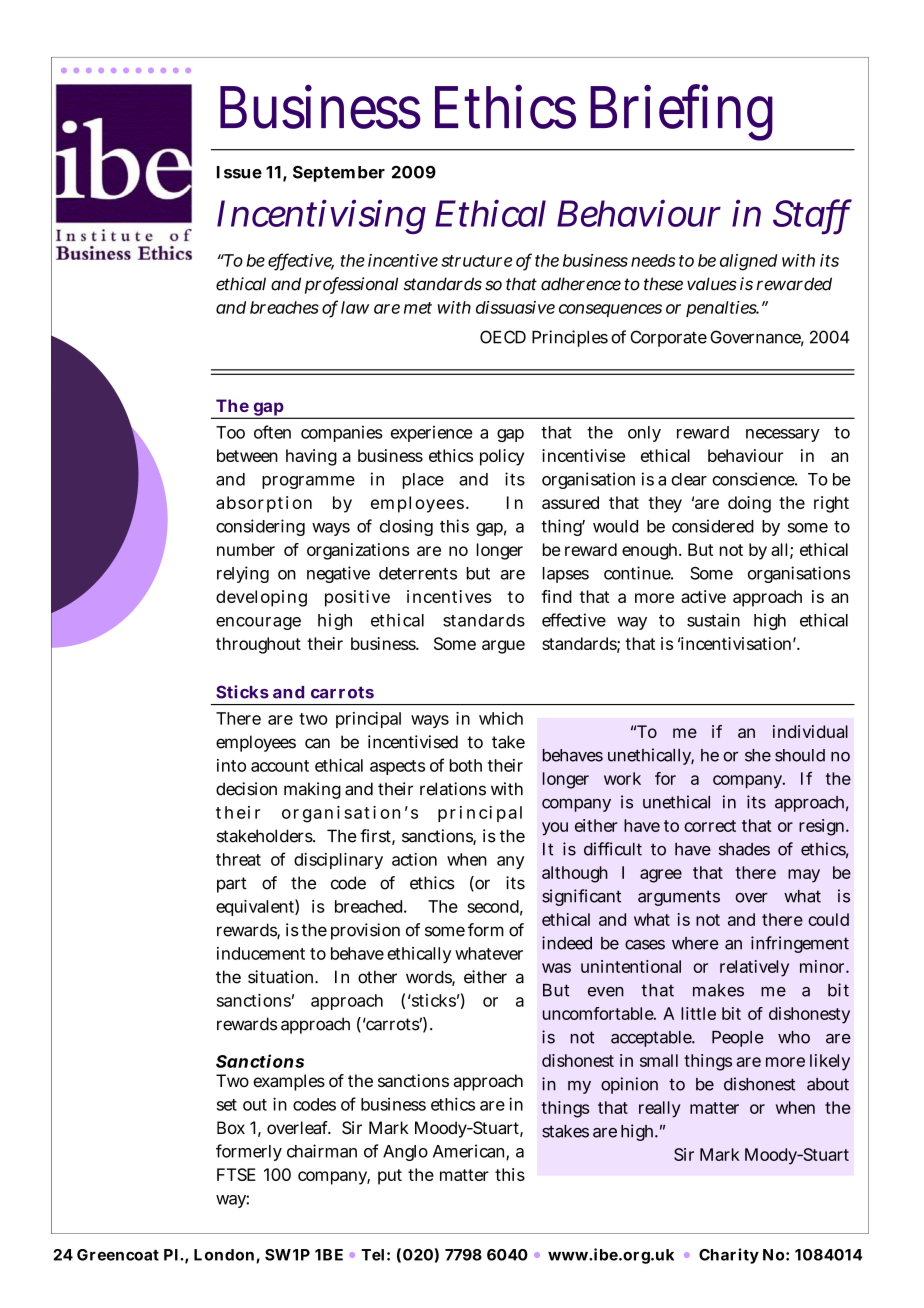  Describe the element at coordinates (338, 861) in the screenshot. I see `disciplinary` at that location.
